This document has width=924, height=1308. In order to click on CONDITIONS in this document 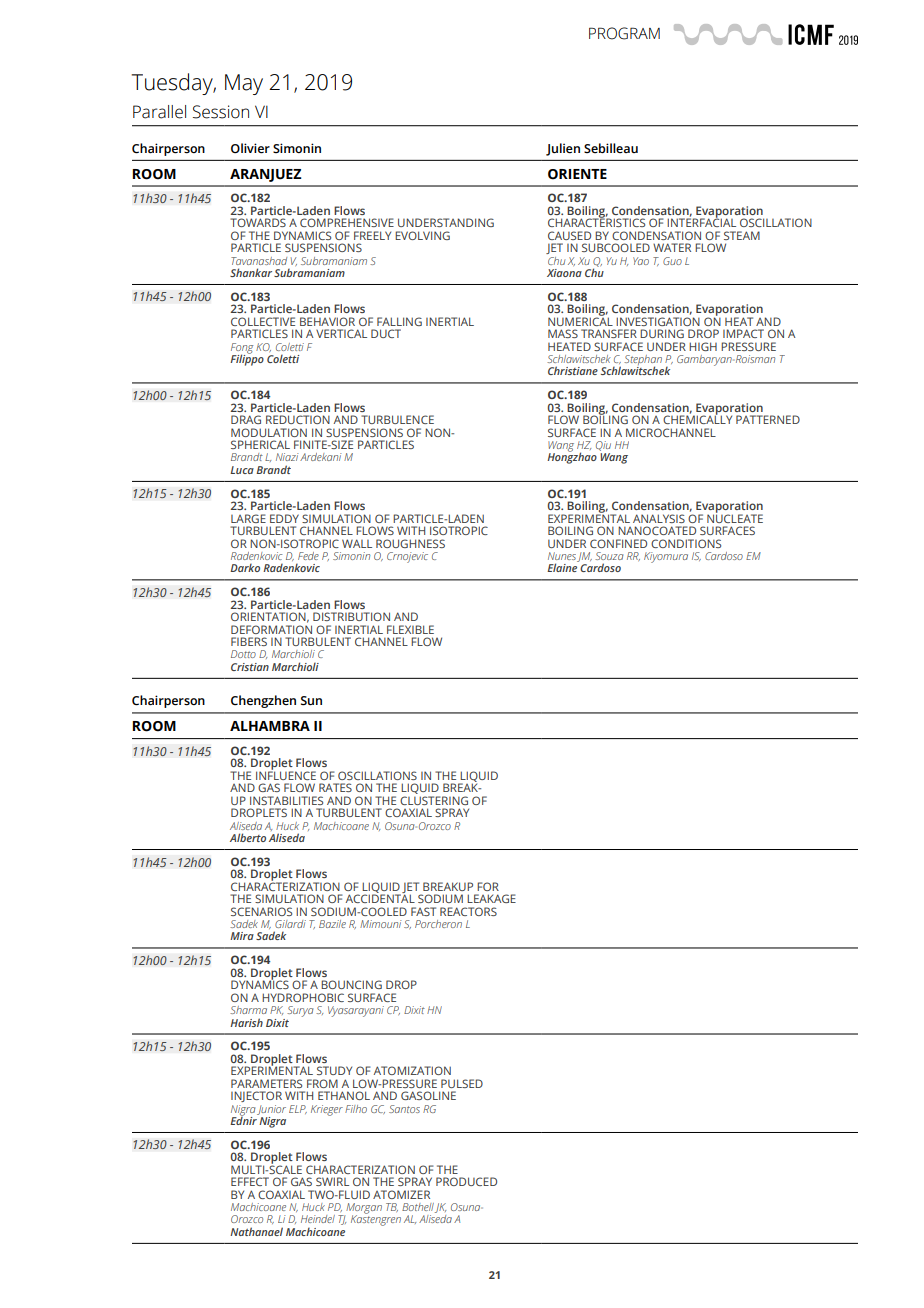, I will do `click(686, 543)`.
